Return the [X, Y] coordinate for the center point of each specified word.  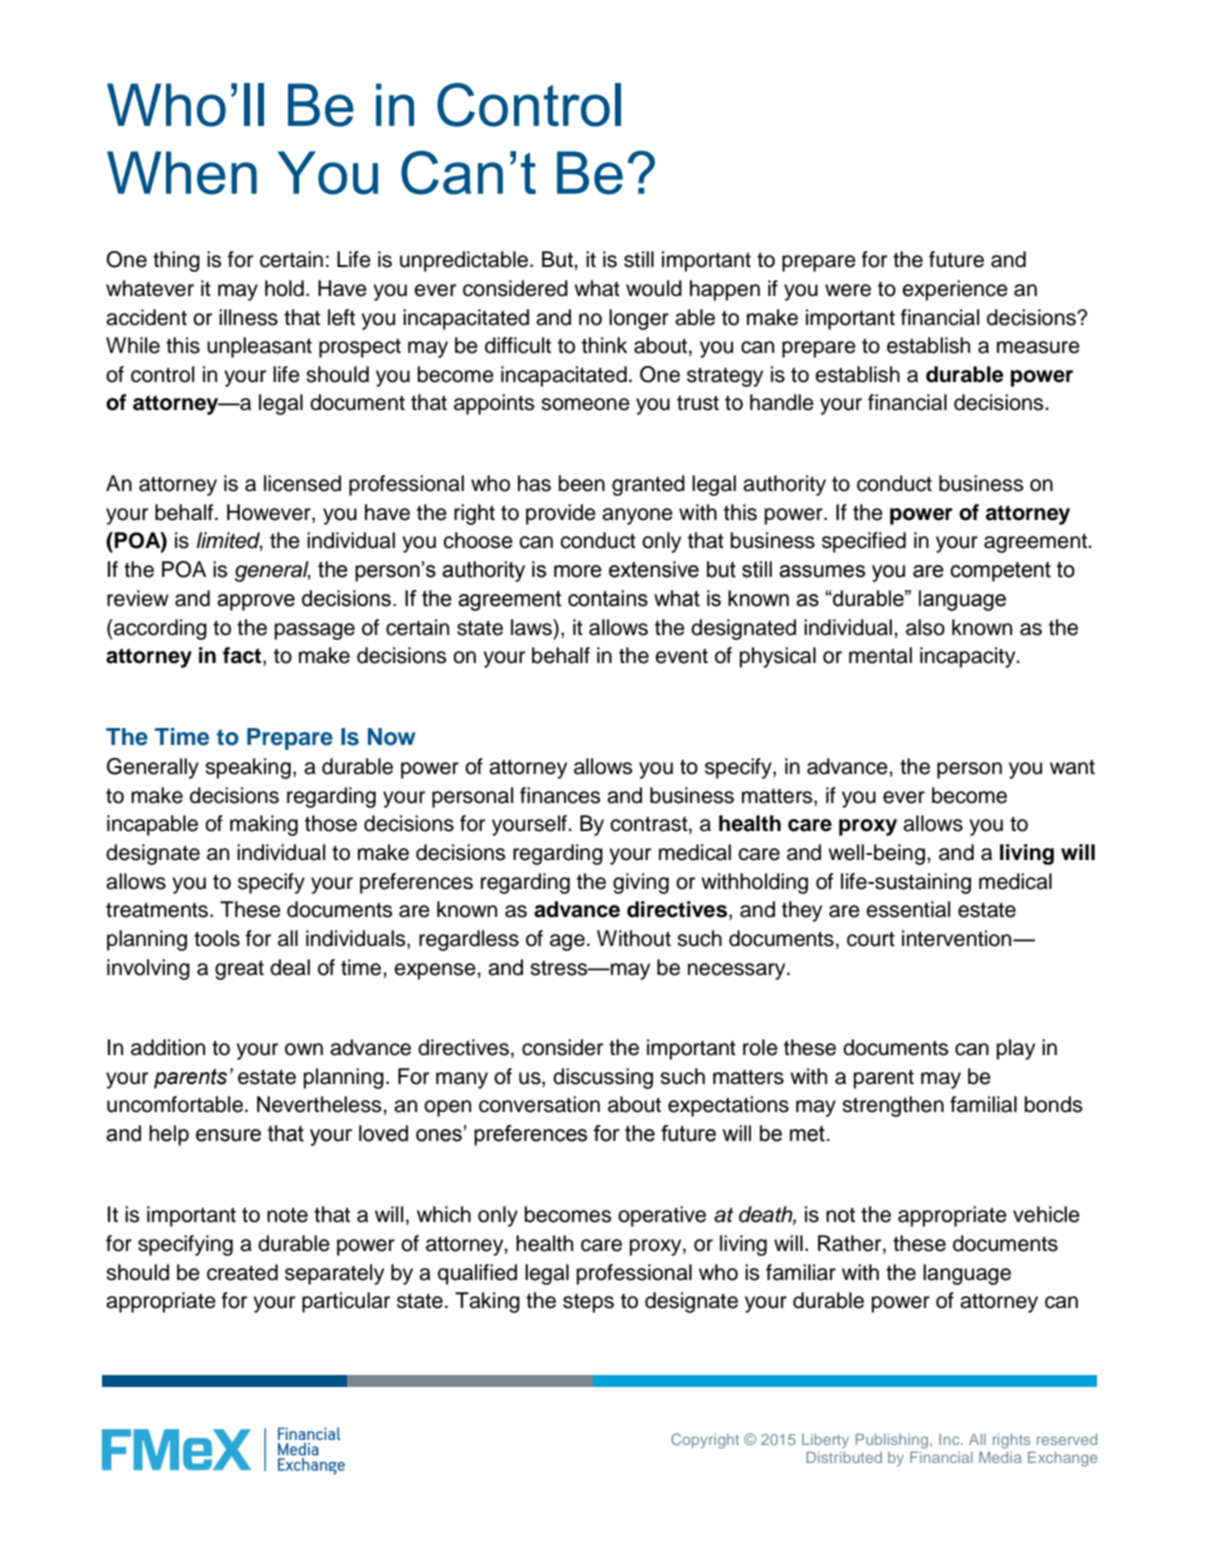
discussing [603, 1078]
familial [983, 1104]
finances [560, 795]
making [264, 825]
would [654, 288]
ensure [228, 1135]
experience [955, 290]
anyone [637, 516]
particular [346, 1302]
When [182, 173]
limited [229, 541]
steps [588, 1303]
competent [1000, 572]
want [1072, 767]
